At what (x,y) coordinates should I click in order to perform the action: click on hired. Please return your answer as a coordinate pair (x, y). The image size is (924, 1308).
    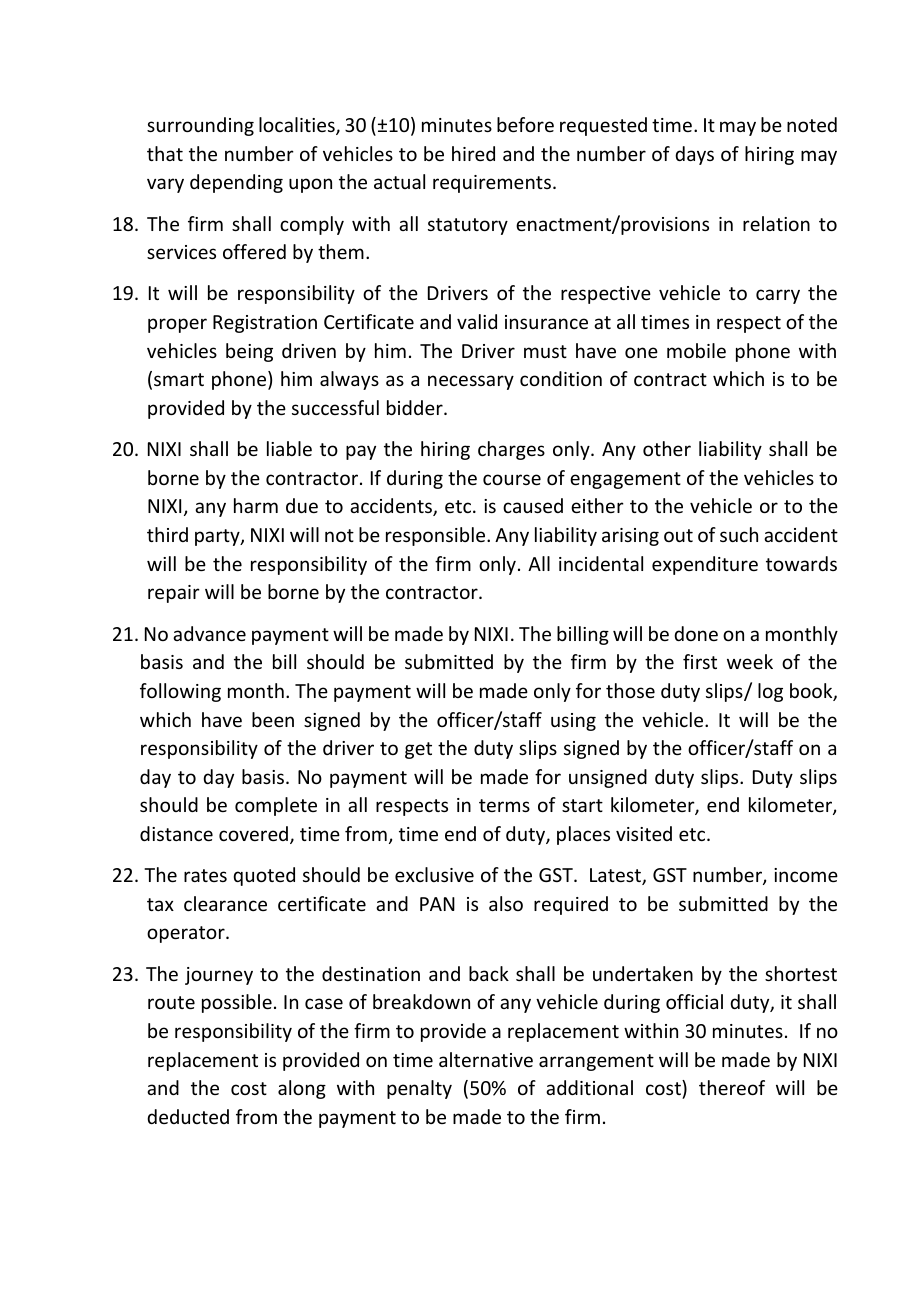
    Looking at the image, I should click on (473, 153).
